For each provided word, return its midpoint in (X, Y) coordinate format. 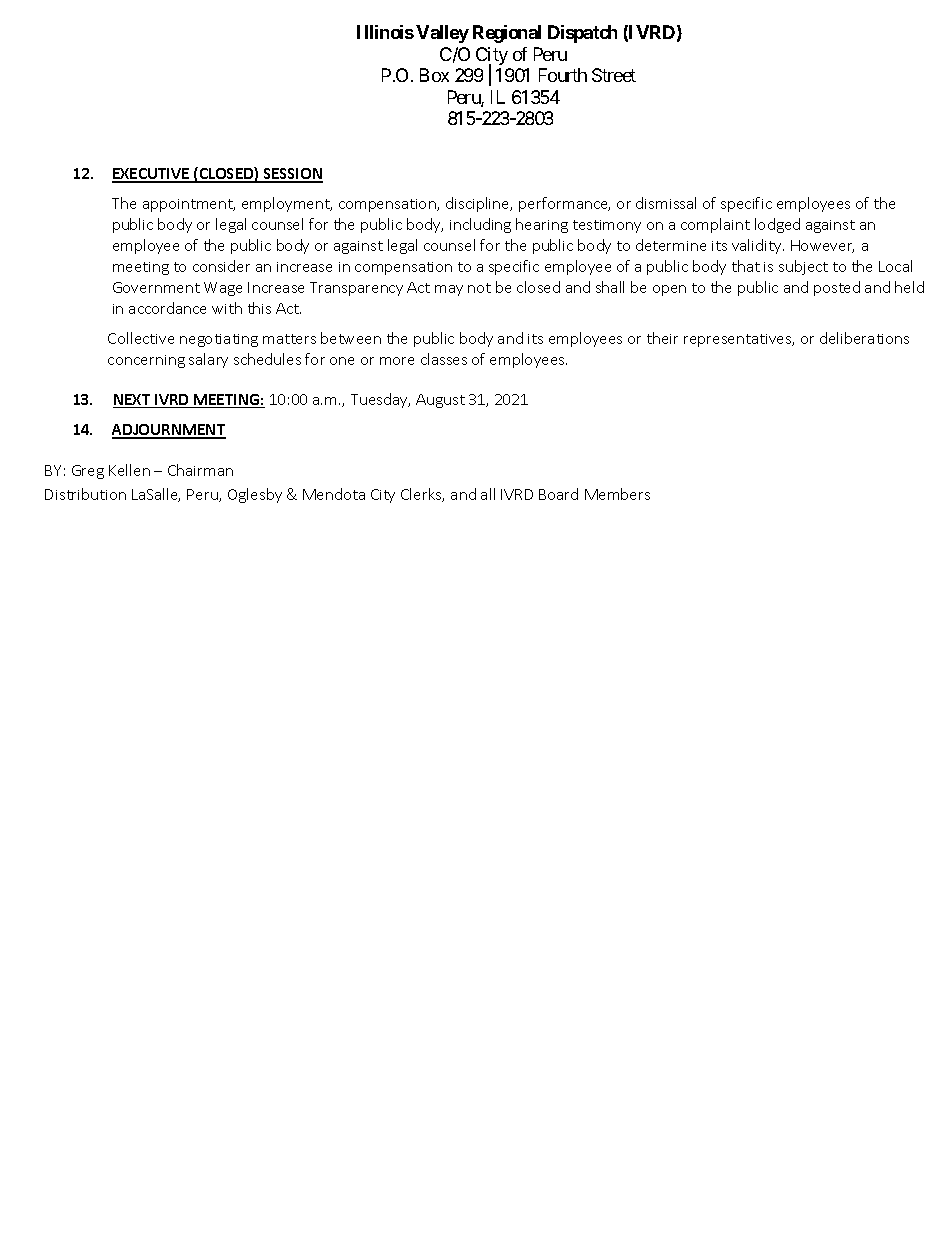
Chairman (200, 470)
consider (221, 266)
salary (208, 360)
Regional (507, 34)
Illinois (385, 32)
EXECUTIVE (152, 175)
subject (803, 267)
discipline (479, 204)
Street (614, 75)
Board (558, 494)
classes (444, 359)
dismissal (666, 203)
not (479, 288)
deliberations (864, 338)
